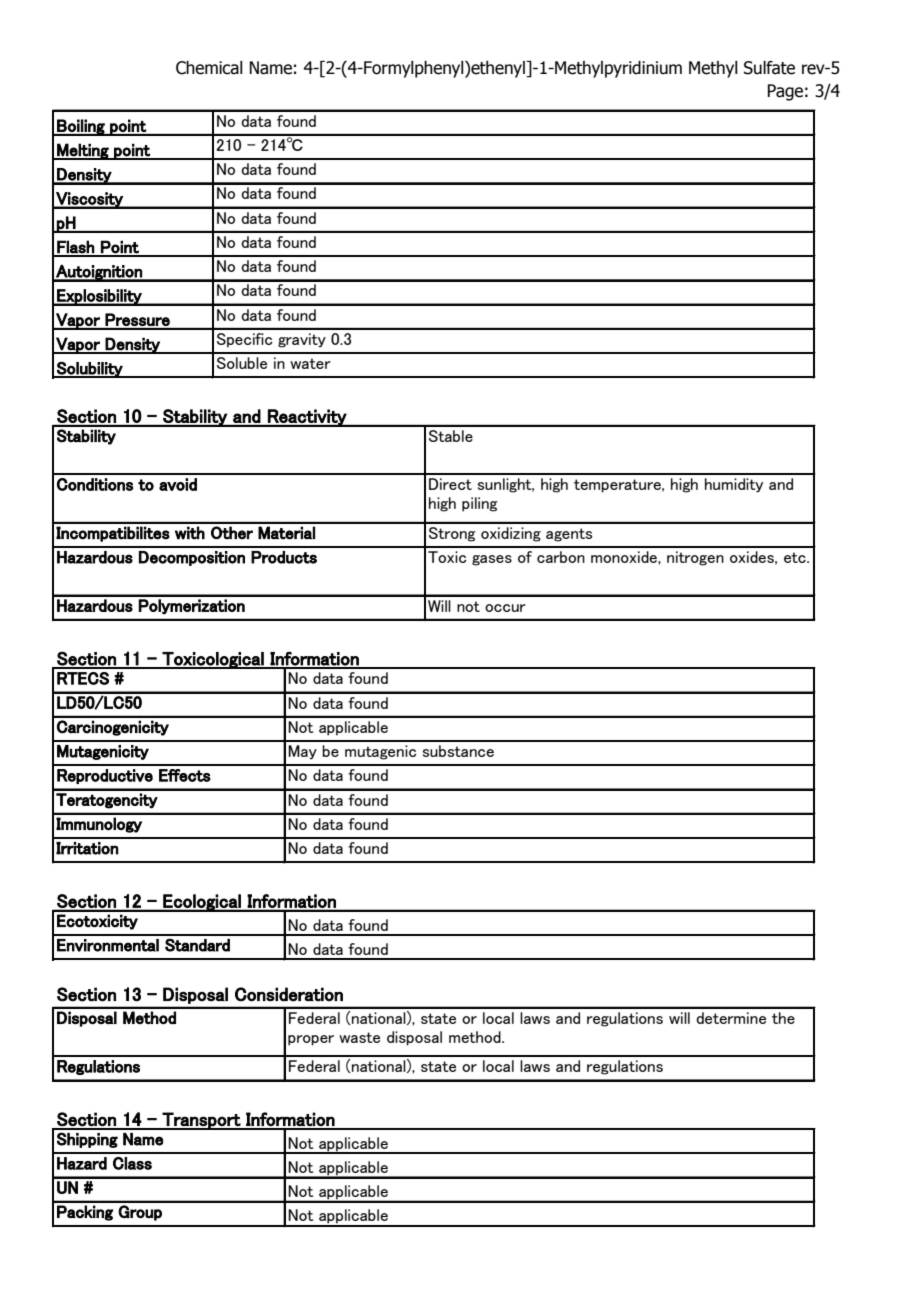 Image resolution: width=924 pixels, height=1308 pixels. I want to click on nitrogen, so click(695, 558).
